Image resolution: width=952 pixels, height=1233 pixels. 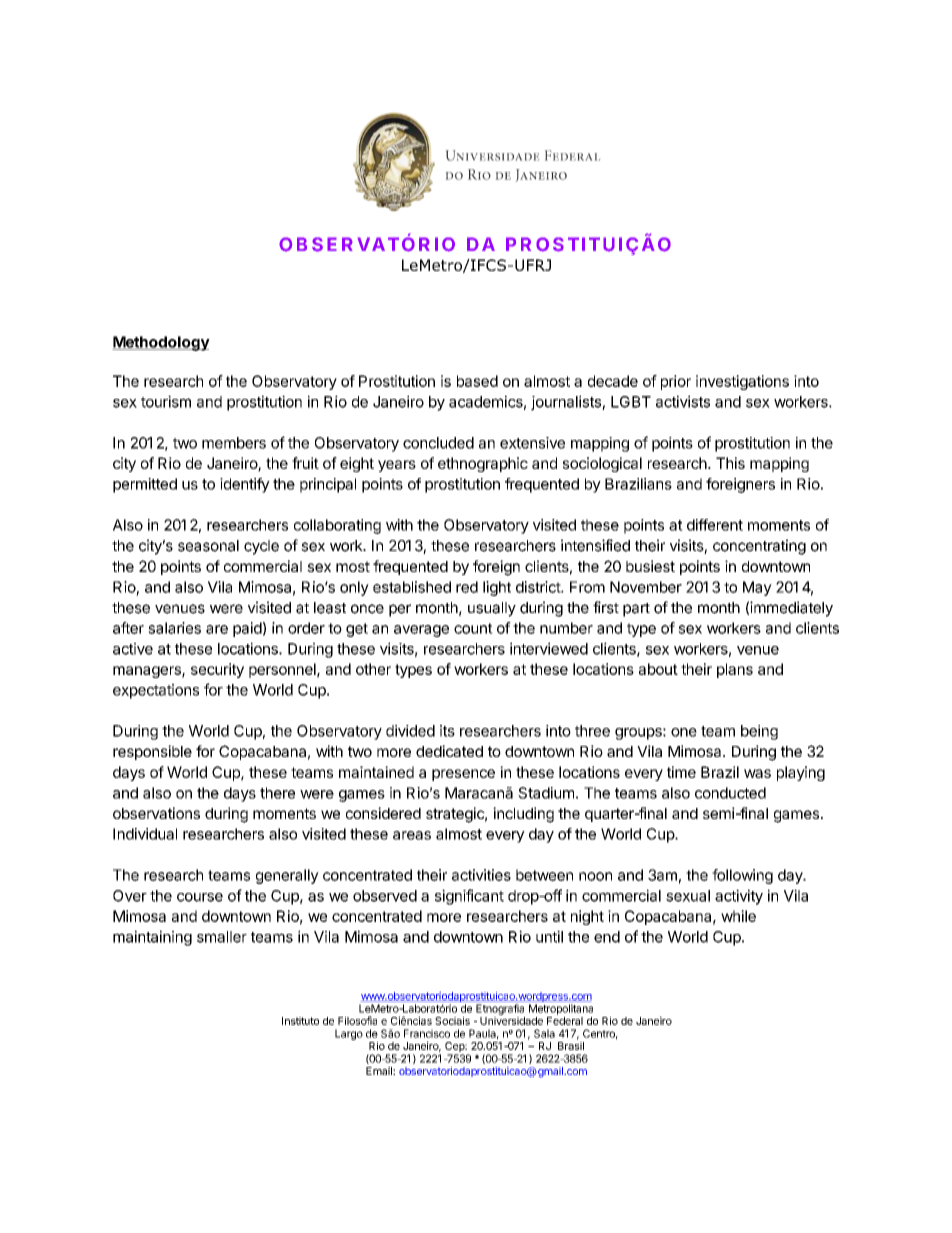 I want to click on investigations, so click(x=742, y=382).
